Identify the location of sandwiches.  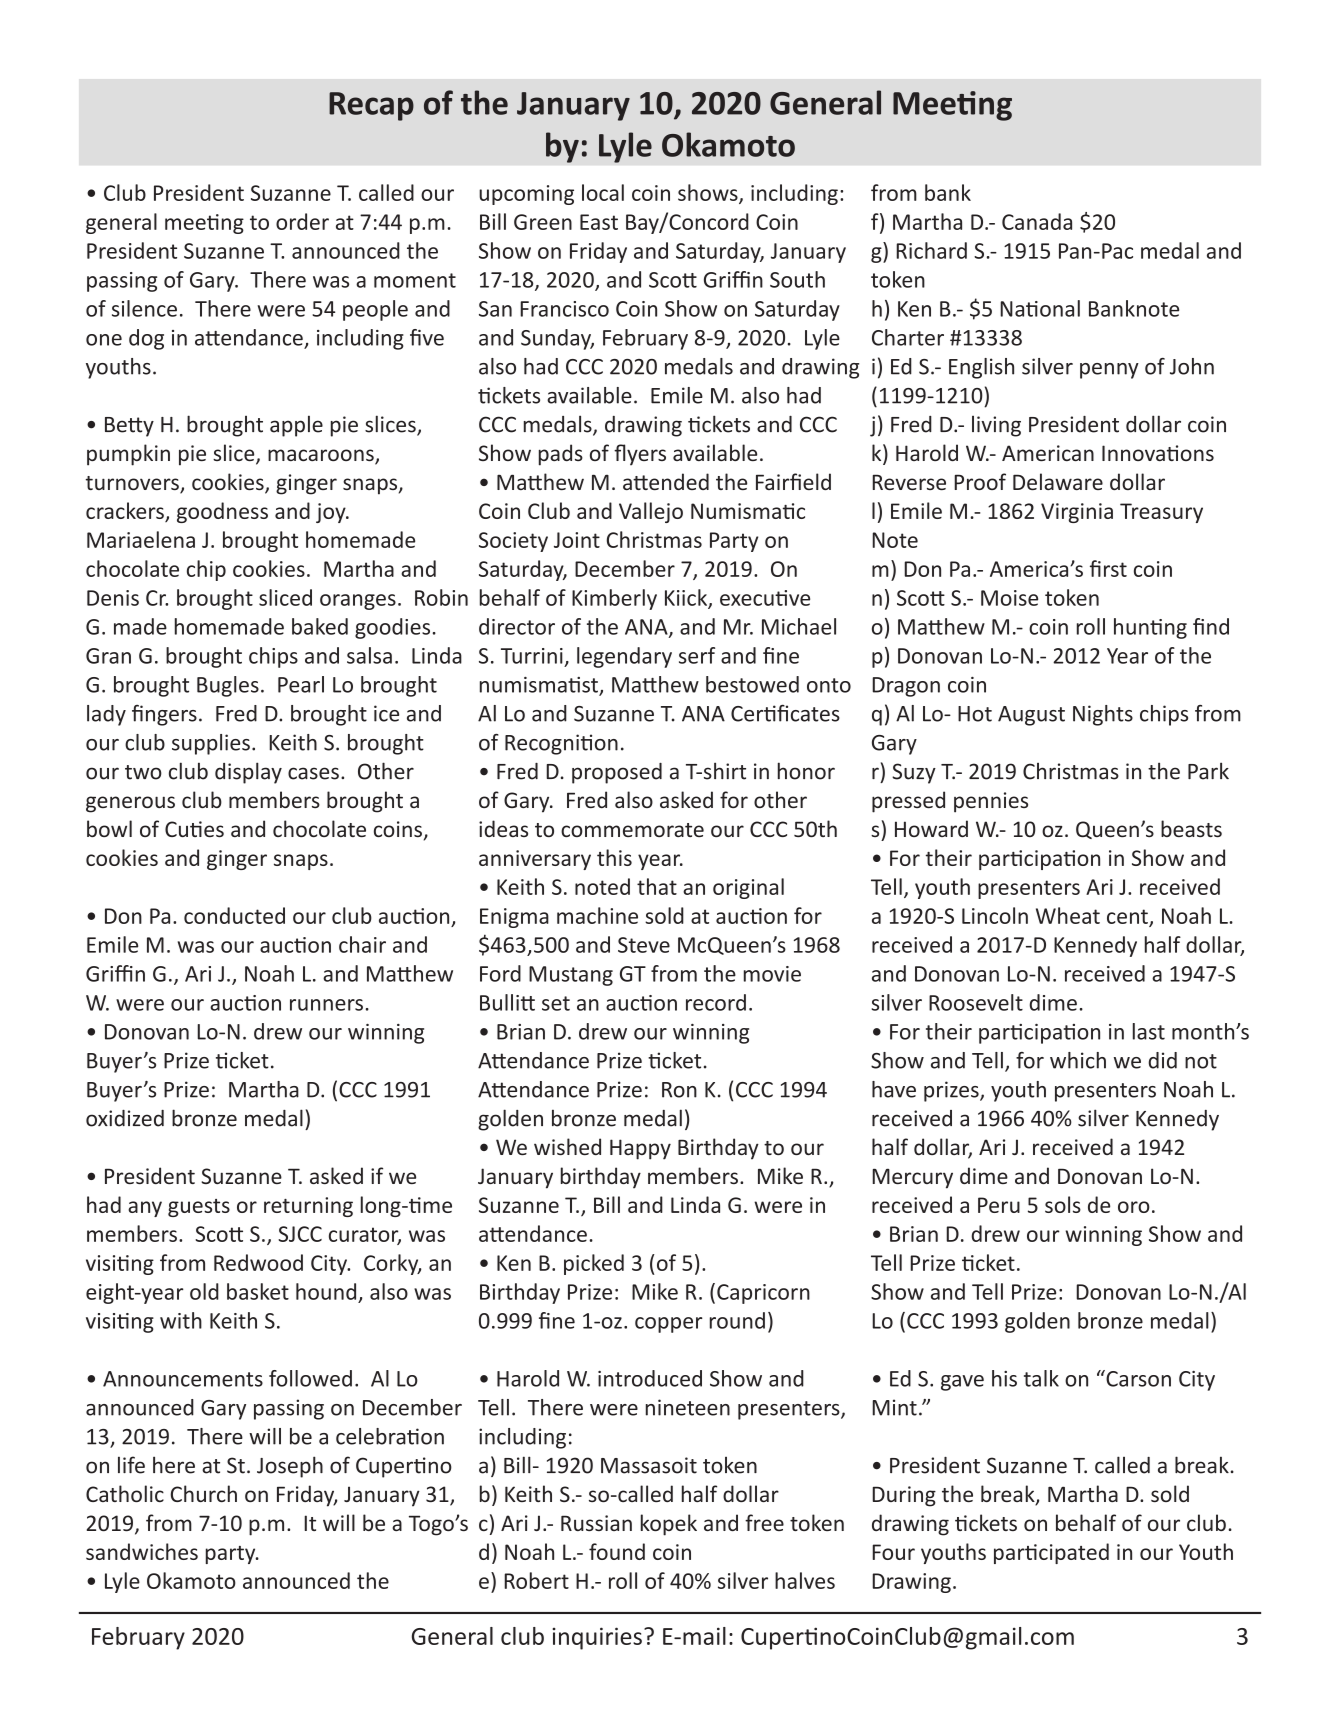
(142, 1551).
